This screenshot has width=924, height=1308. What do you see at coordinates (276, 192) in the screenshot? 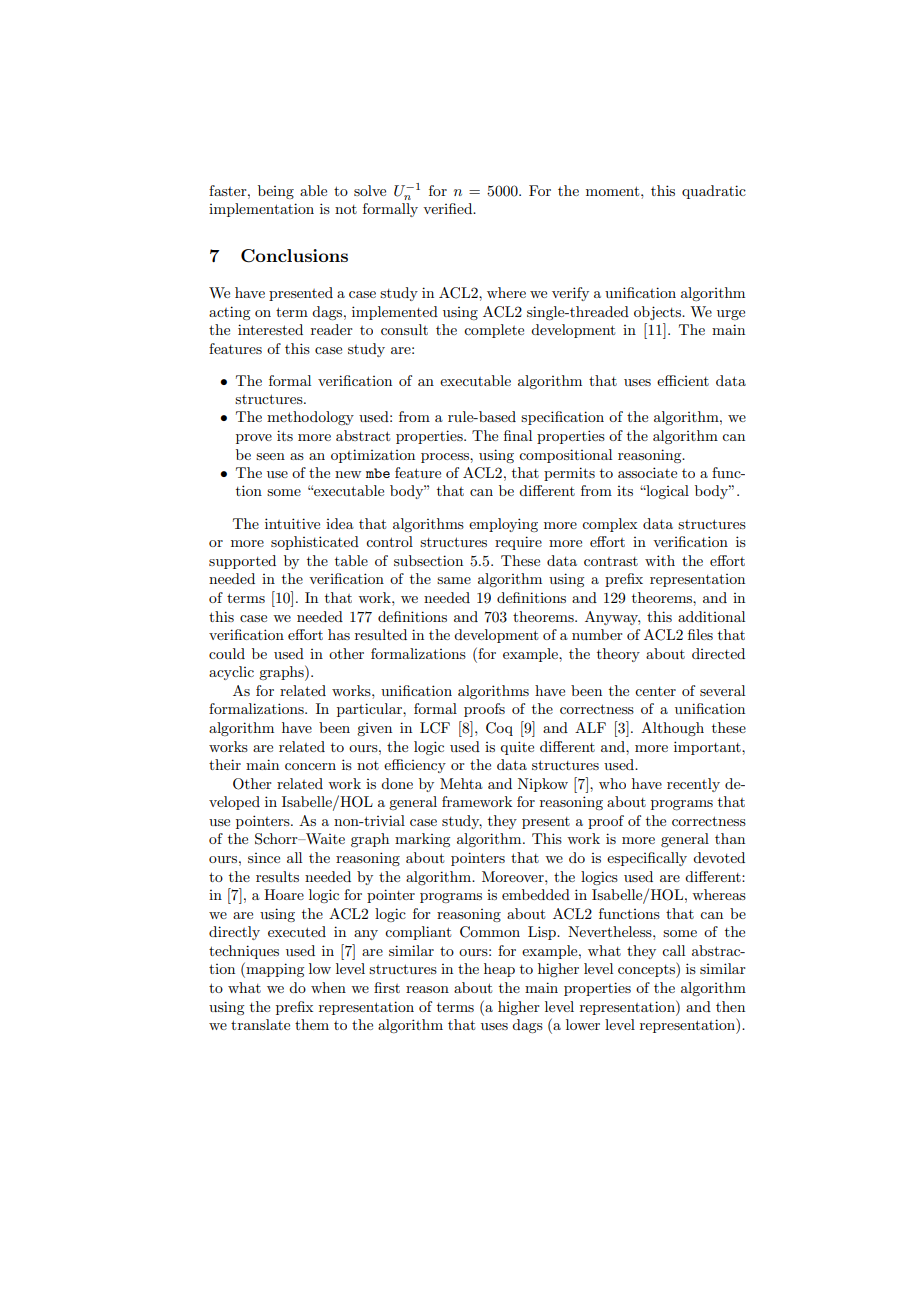
I see `being` at bounding box center [276, 192].
